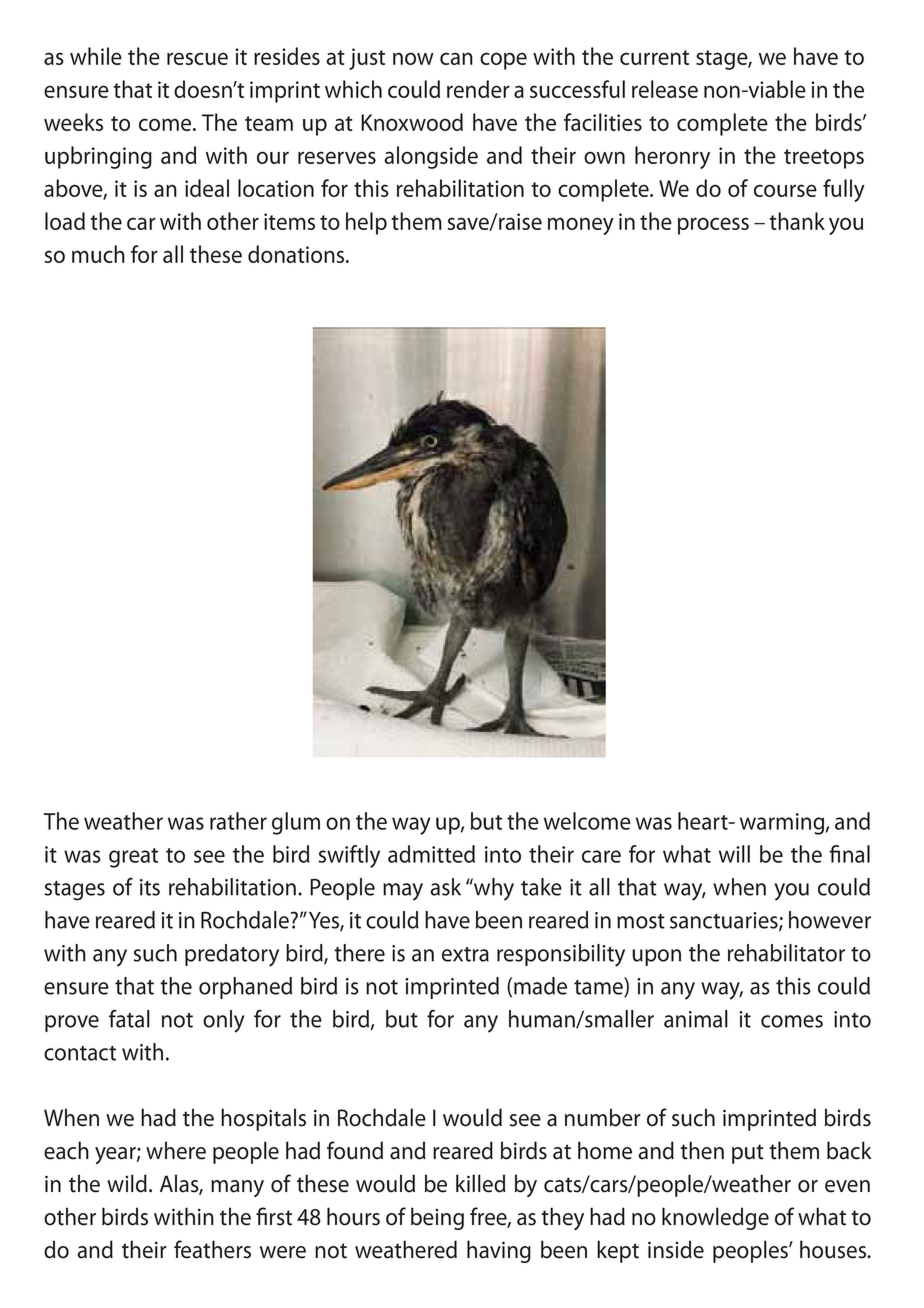  I want to click on much, so click(98, 254).
